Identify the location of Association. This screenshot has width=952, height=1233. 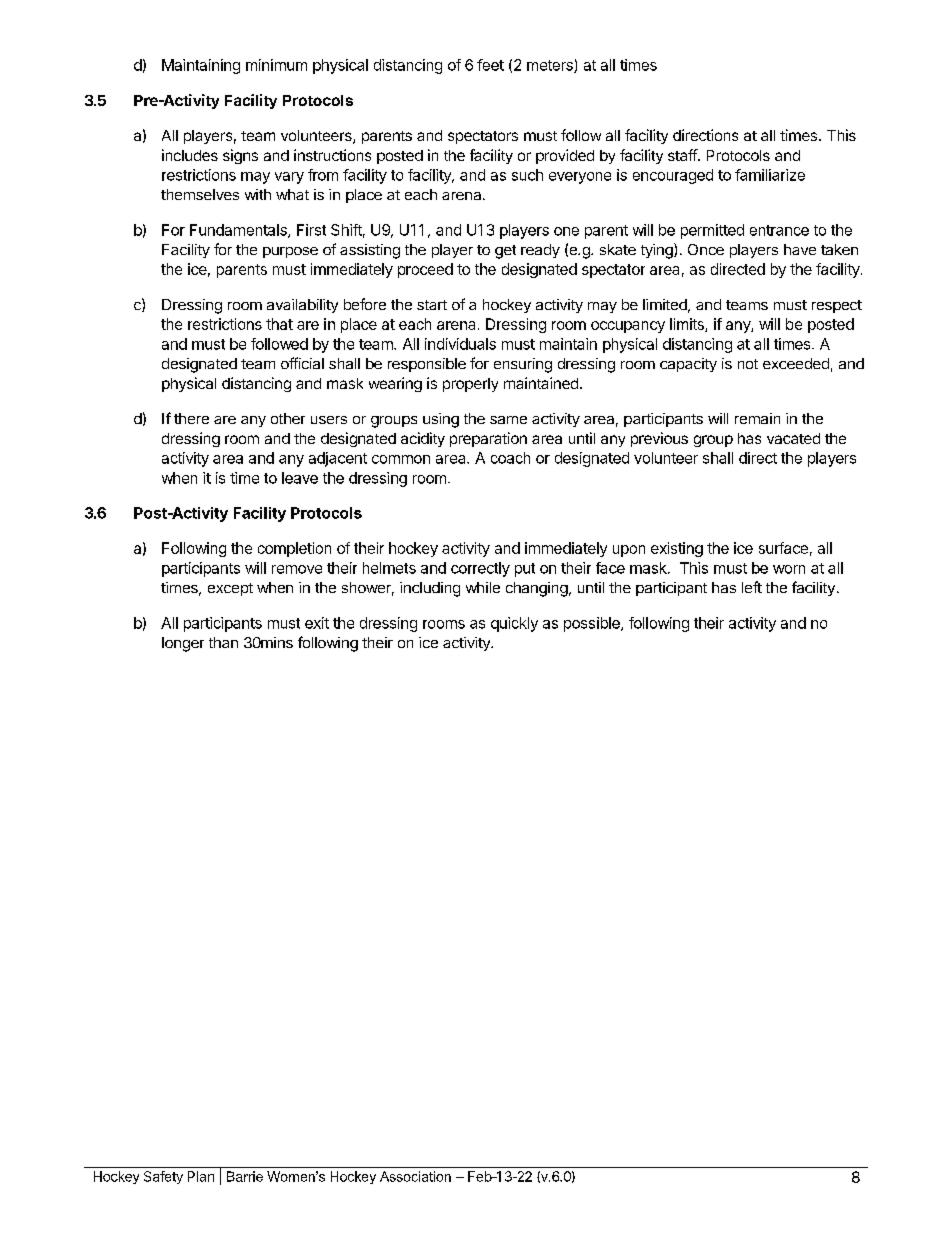
(415, 1176).
